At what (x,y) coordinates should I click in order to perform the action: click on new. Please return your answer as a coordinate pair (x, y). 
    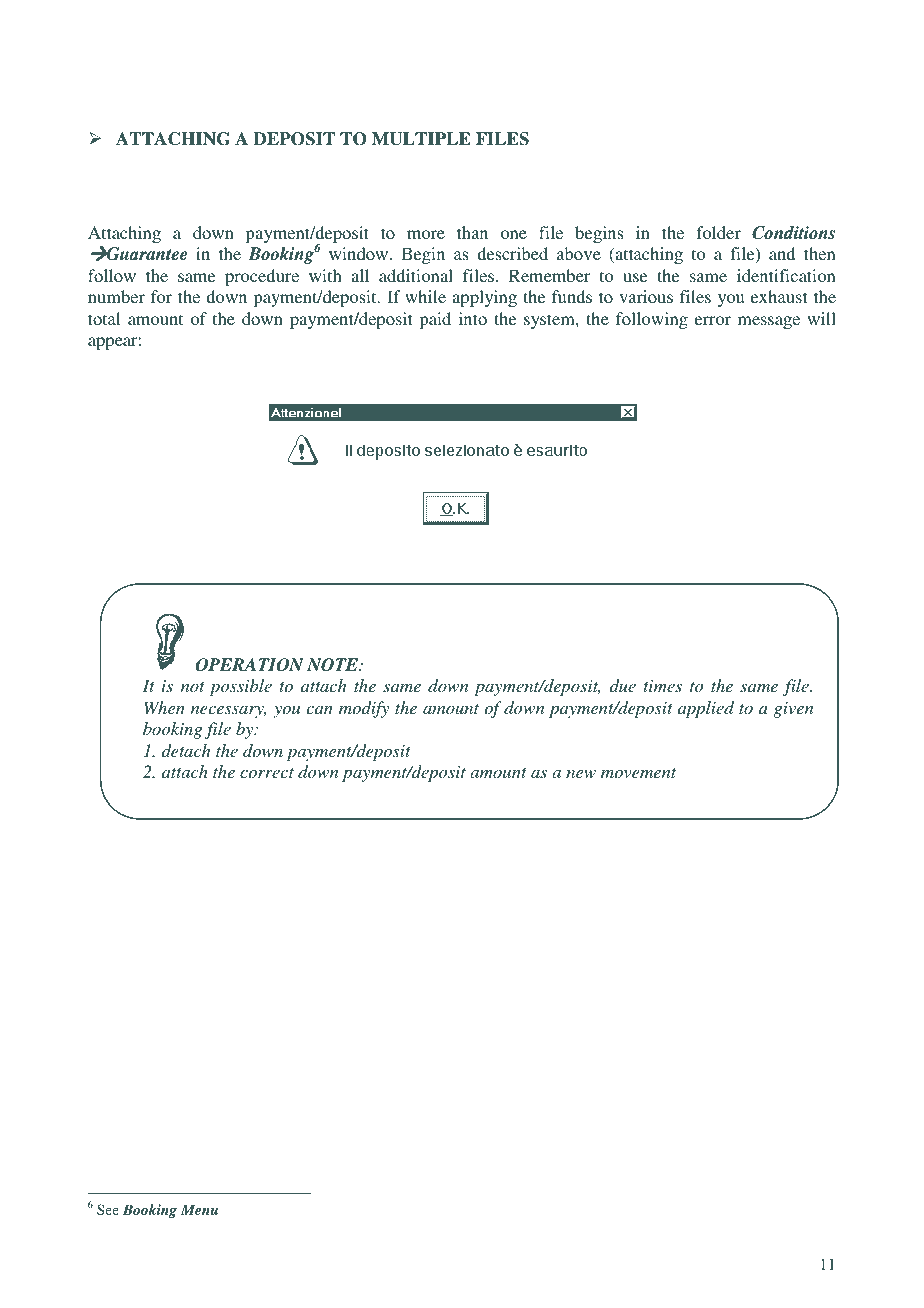
    Looking at the image, I should click on (581, 774).
